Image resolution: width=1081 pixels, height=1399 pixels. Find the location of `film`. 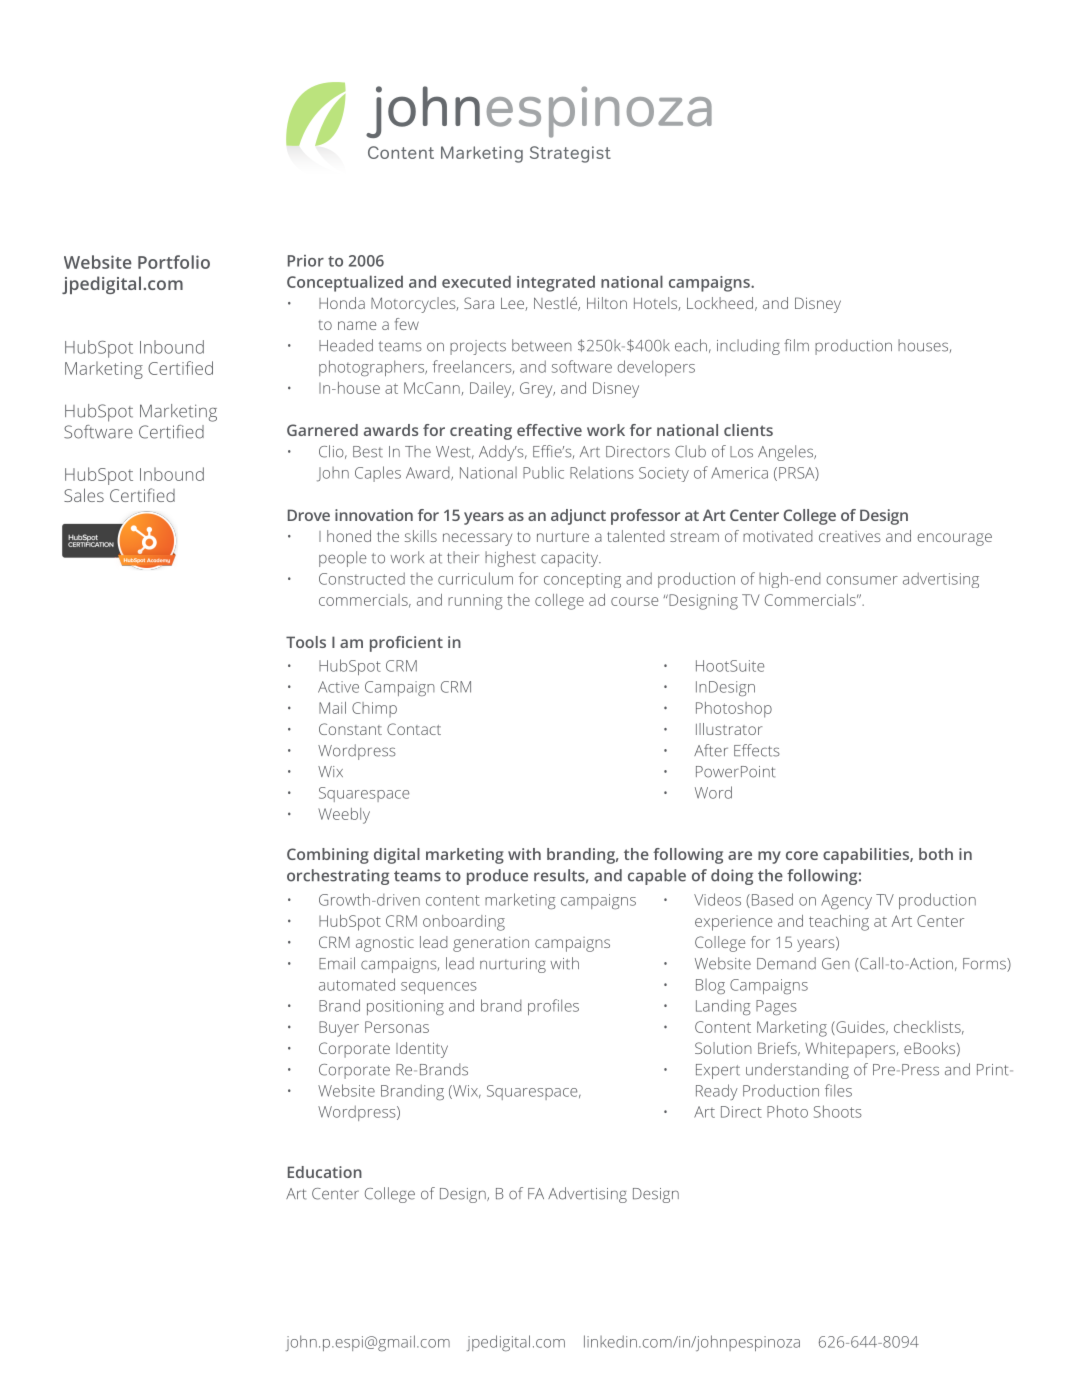

film is located at coordinates (796, 345).
